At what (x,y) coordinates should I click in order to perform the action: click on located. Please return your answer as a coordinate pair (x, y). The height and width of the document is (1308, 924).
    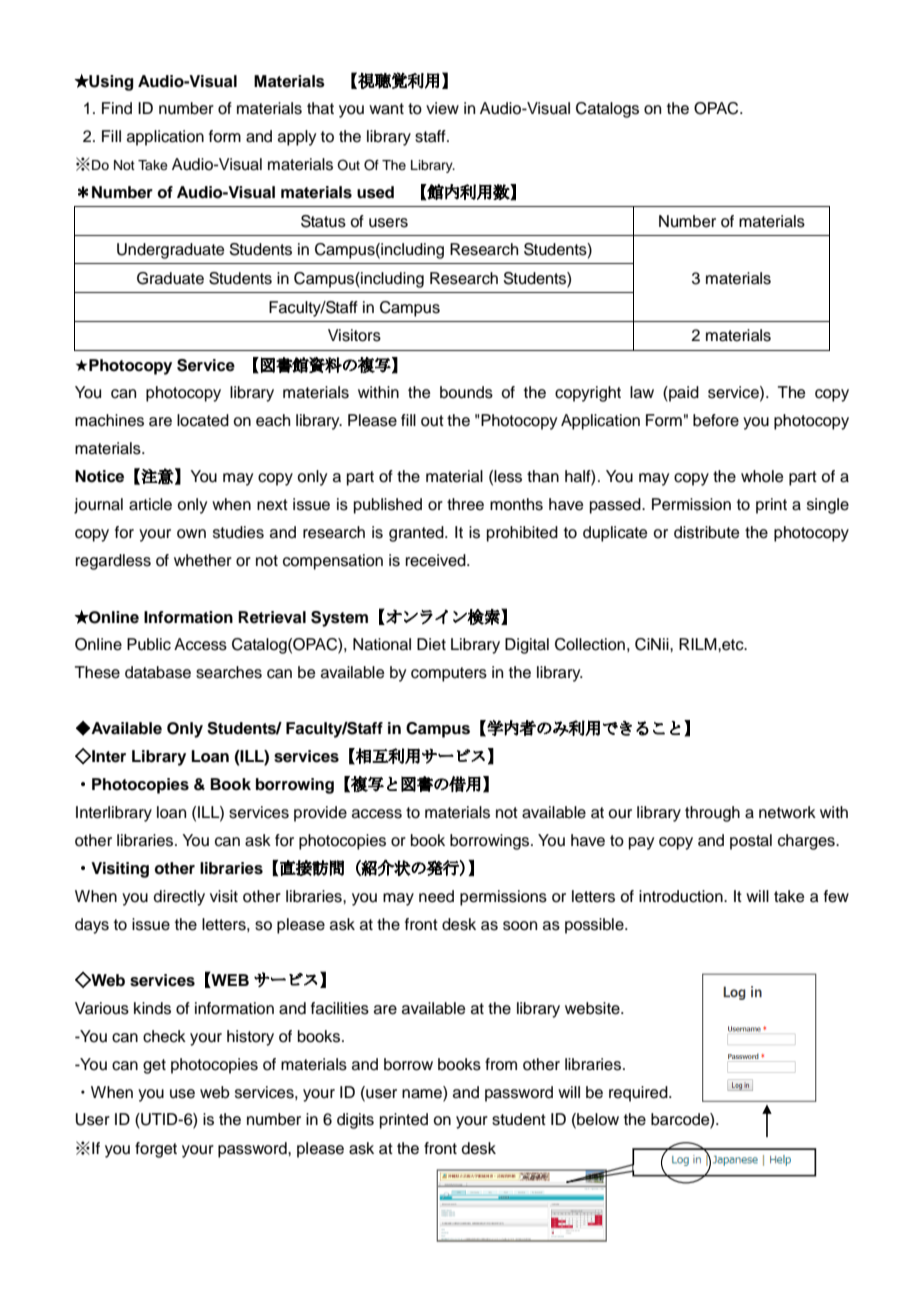
    Looking at the image, I should click on (203, 420).
